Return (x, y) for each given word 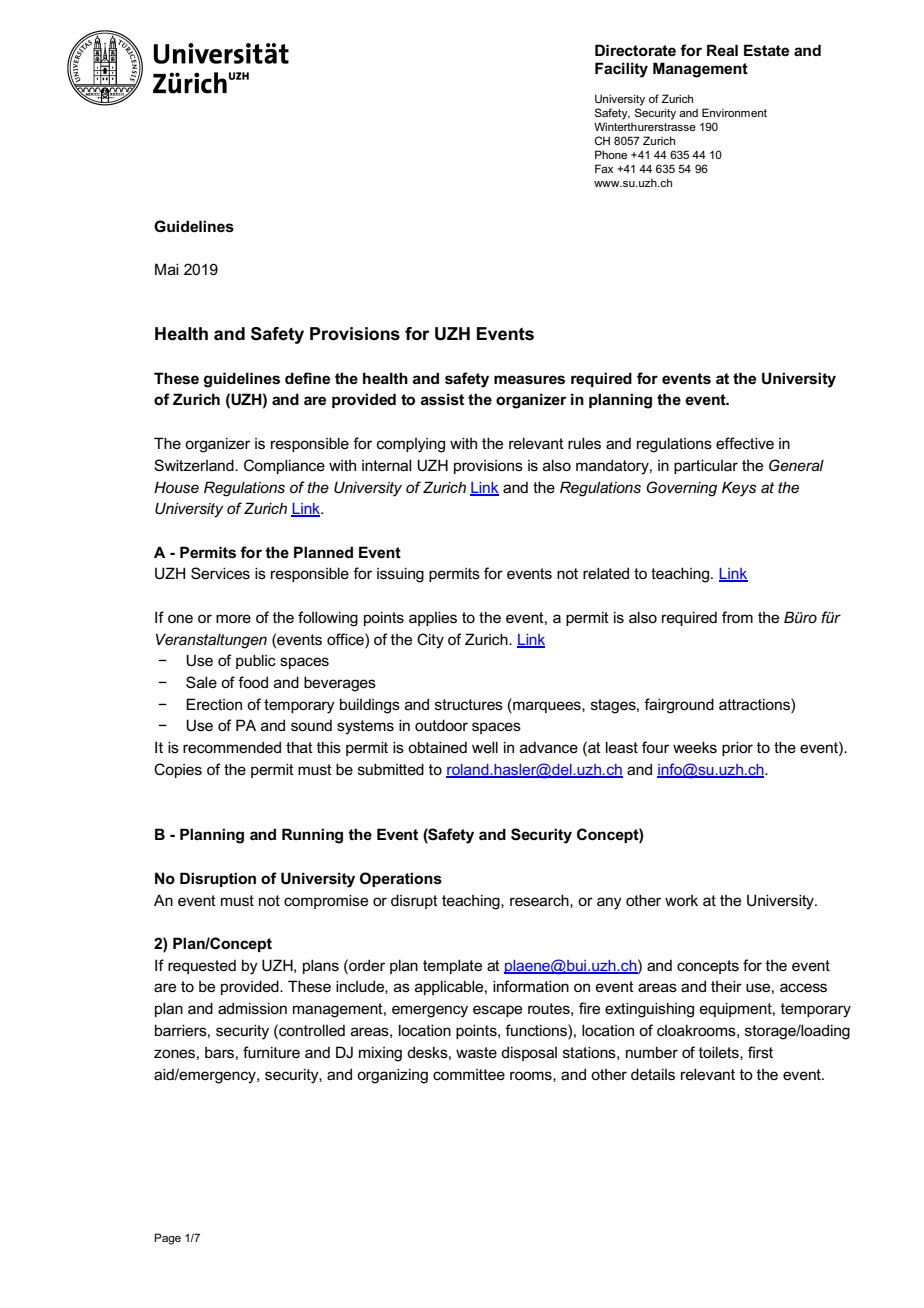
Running (312, 836)
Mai (167, 269)
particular (706, 466)
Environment (734, 112)
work (681, 900)
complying (411, 445)
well (485, 747)
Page (167, 1239)
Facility (621, 70)
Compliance (284, 466)
